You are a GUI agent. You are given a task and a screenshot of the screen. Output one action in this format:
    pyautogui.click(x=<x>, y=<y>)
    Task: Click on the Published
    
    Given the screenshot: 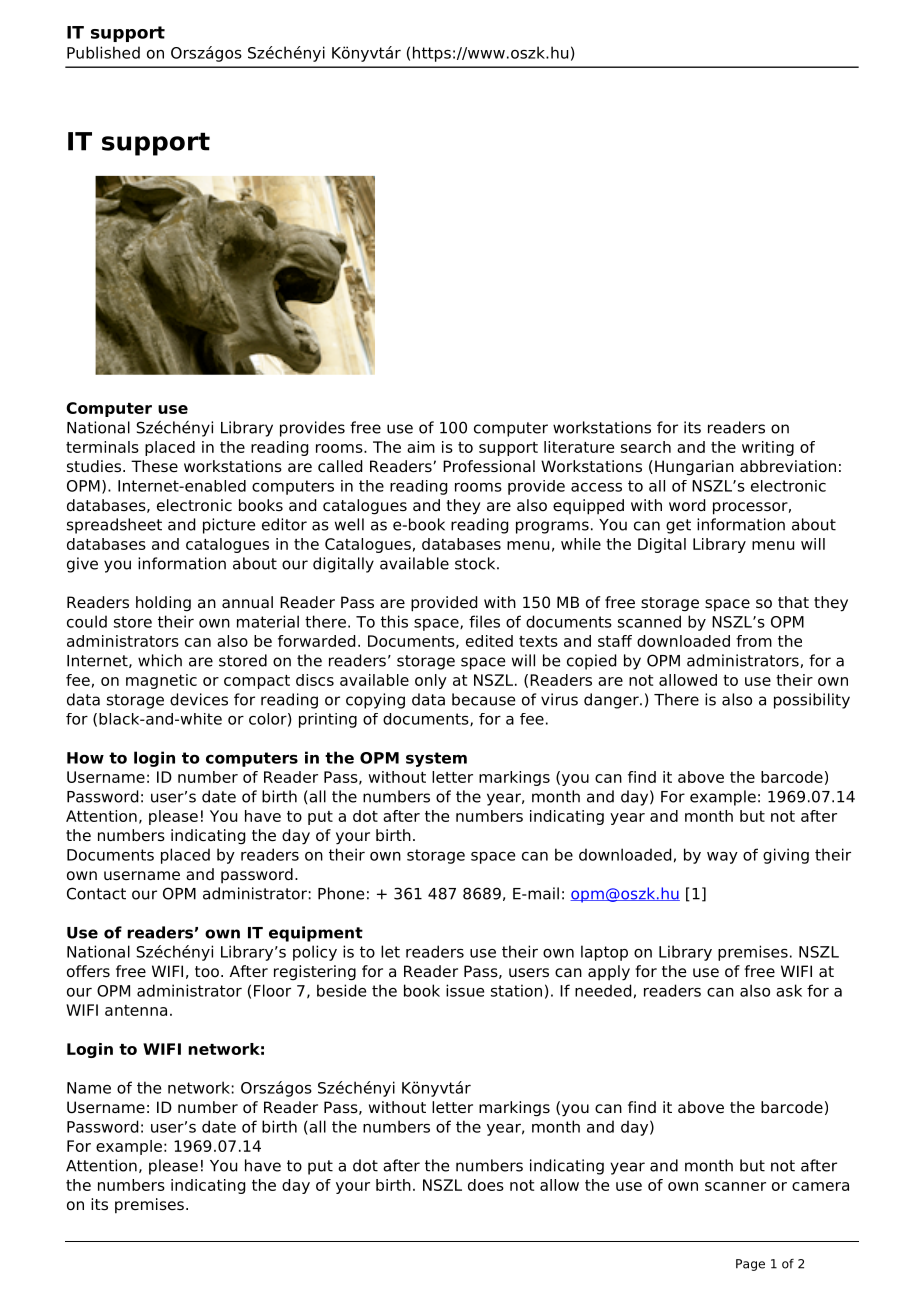 What is the action you would take?
    pyautogui.click(x=103, y=52)
